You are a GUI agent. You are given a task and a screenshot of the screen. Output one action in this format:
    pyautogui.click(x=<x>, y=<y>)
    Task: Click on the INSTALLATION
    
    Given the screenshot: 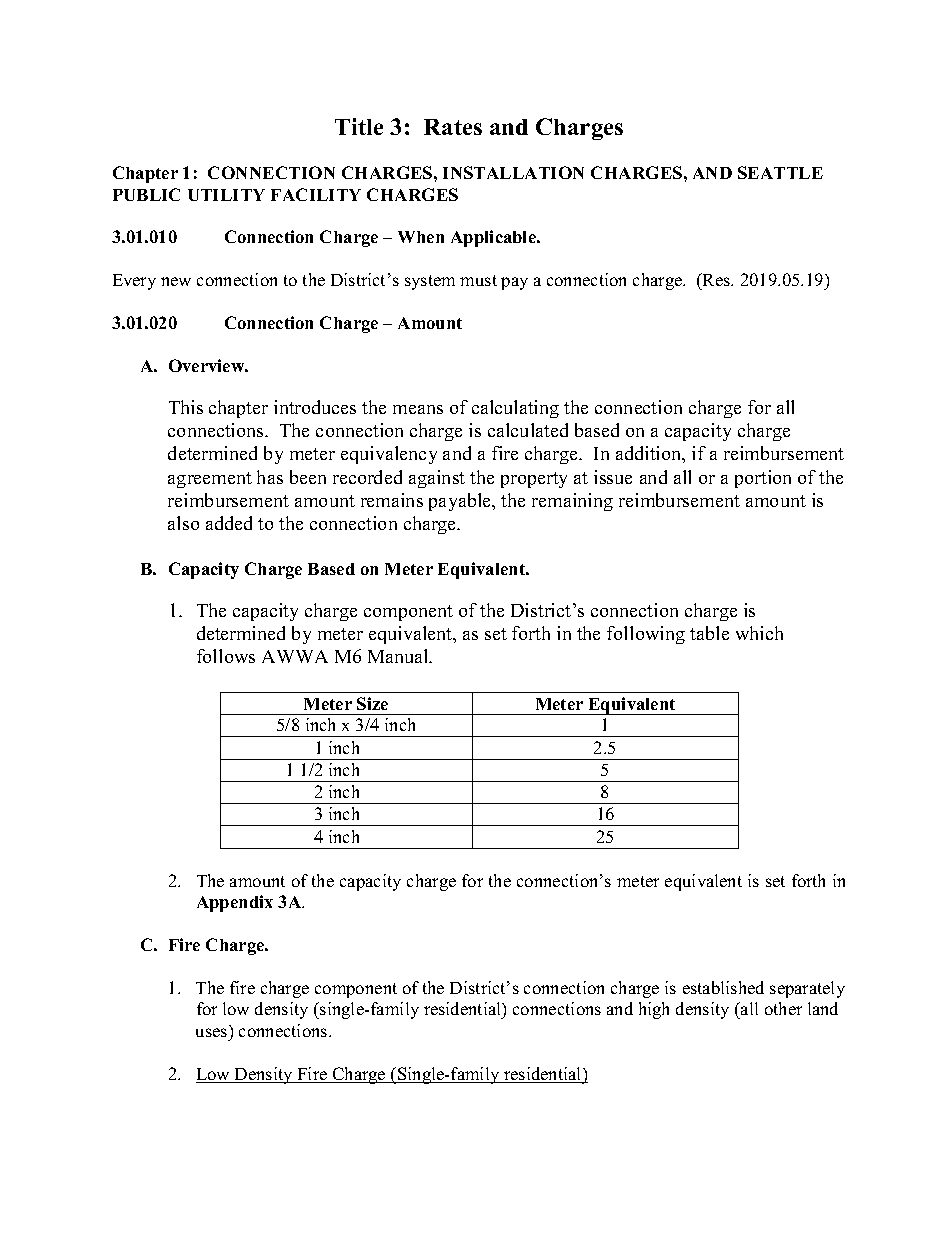 What is the action you would take?
    pyautogui.click(x=513, y=172)
